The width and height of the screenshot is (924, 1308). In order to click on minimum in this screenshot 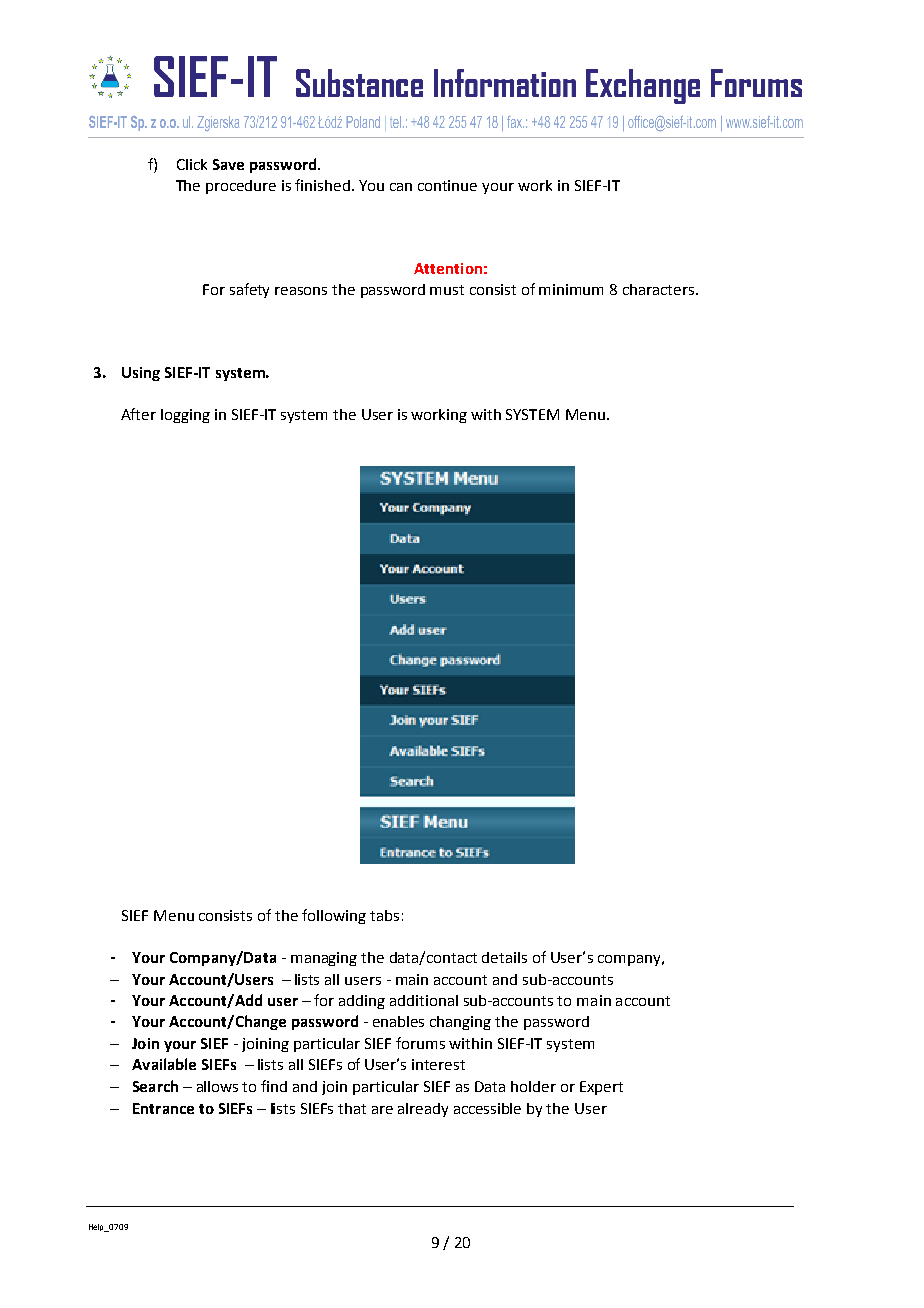, I will do `click(571, 289)`.
